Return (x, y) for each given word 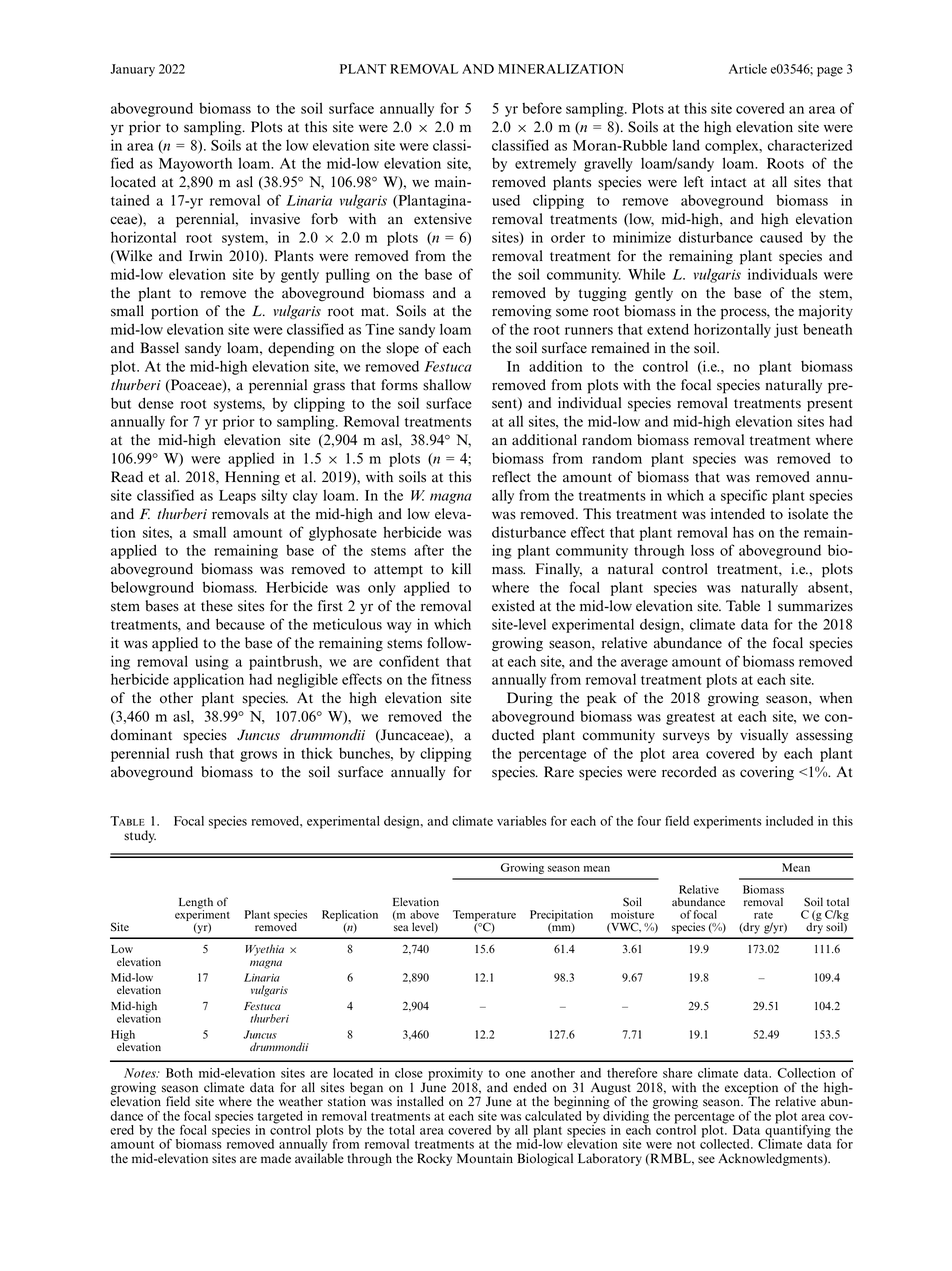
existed (513, 606)
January (132, 70)
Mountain (485, 1158)
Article (748, 69)
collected (726, 1143)
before (542, 108)
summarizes (815, 606)
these (217, 606)
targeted (279, 1118)
